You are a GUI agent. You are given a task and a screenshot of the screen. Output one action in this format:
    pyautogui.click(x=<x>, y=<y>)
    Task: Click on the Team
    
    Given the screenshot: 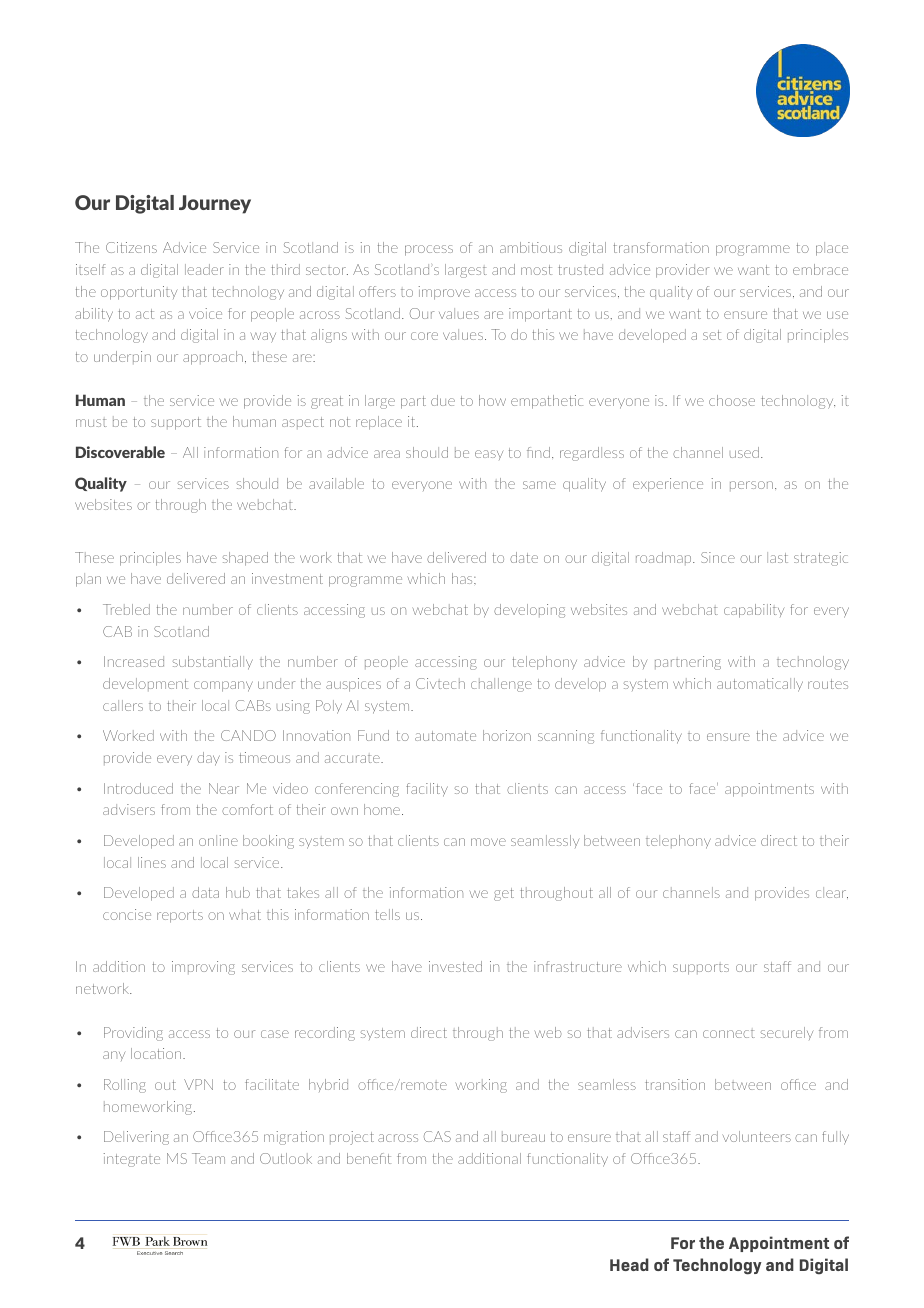 What is the action you would take?
    pyautogui.click(x=208, y=1158)
